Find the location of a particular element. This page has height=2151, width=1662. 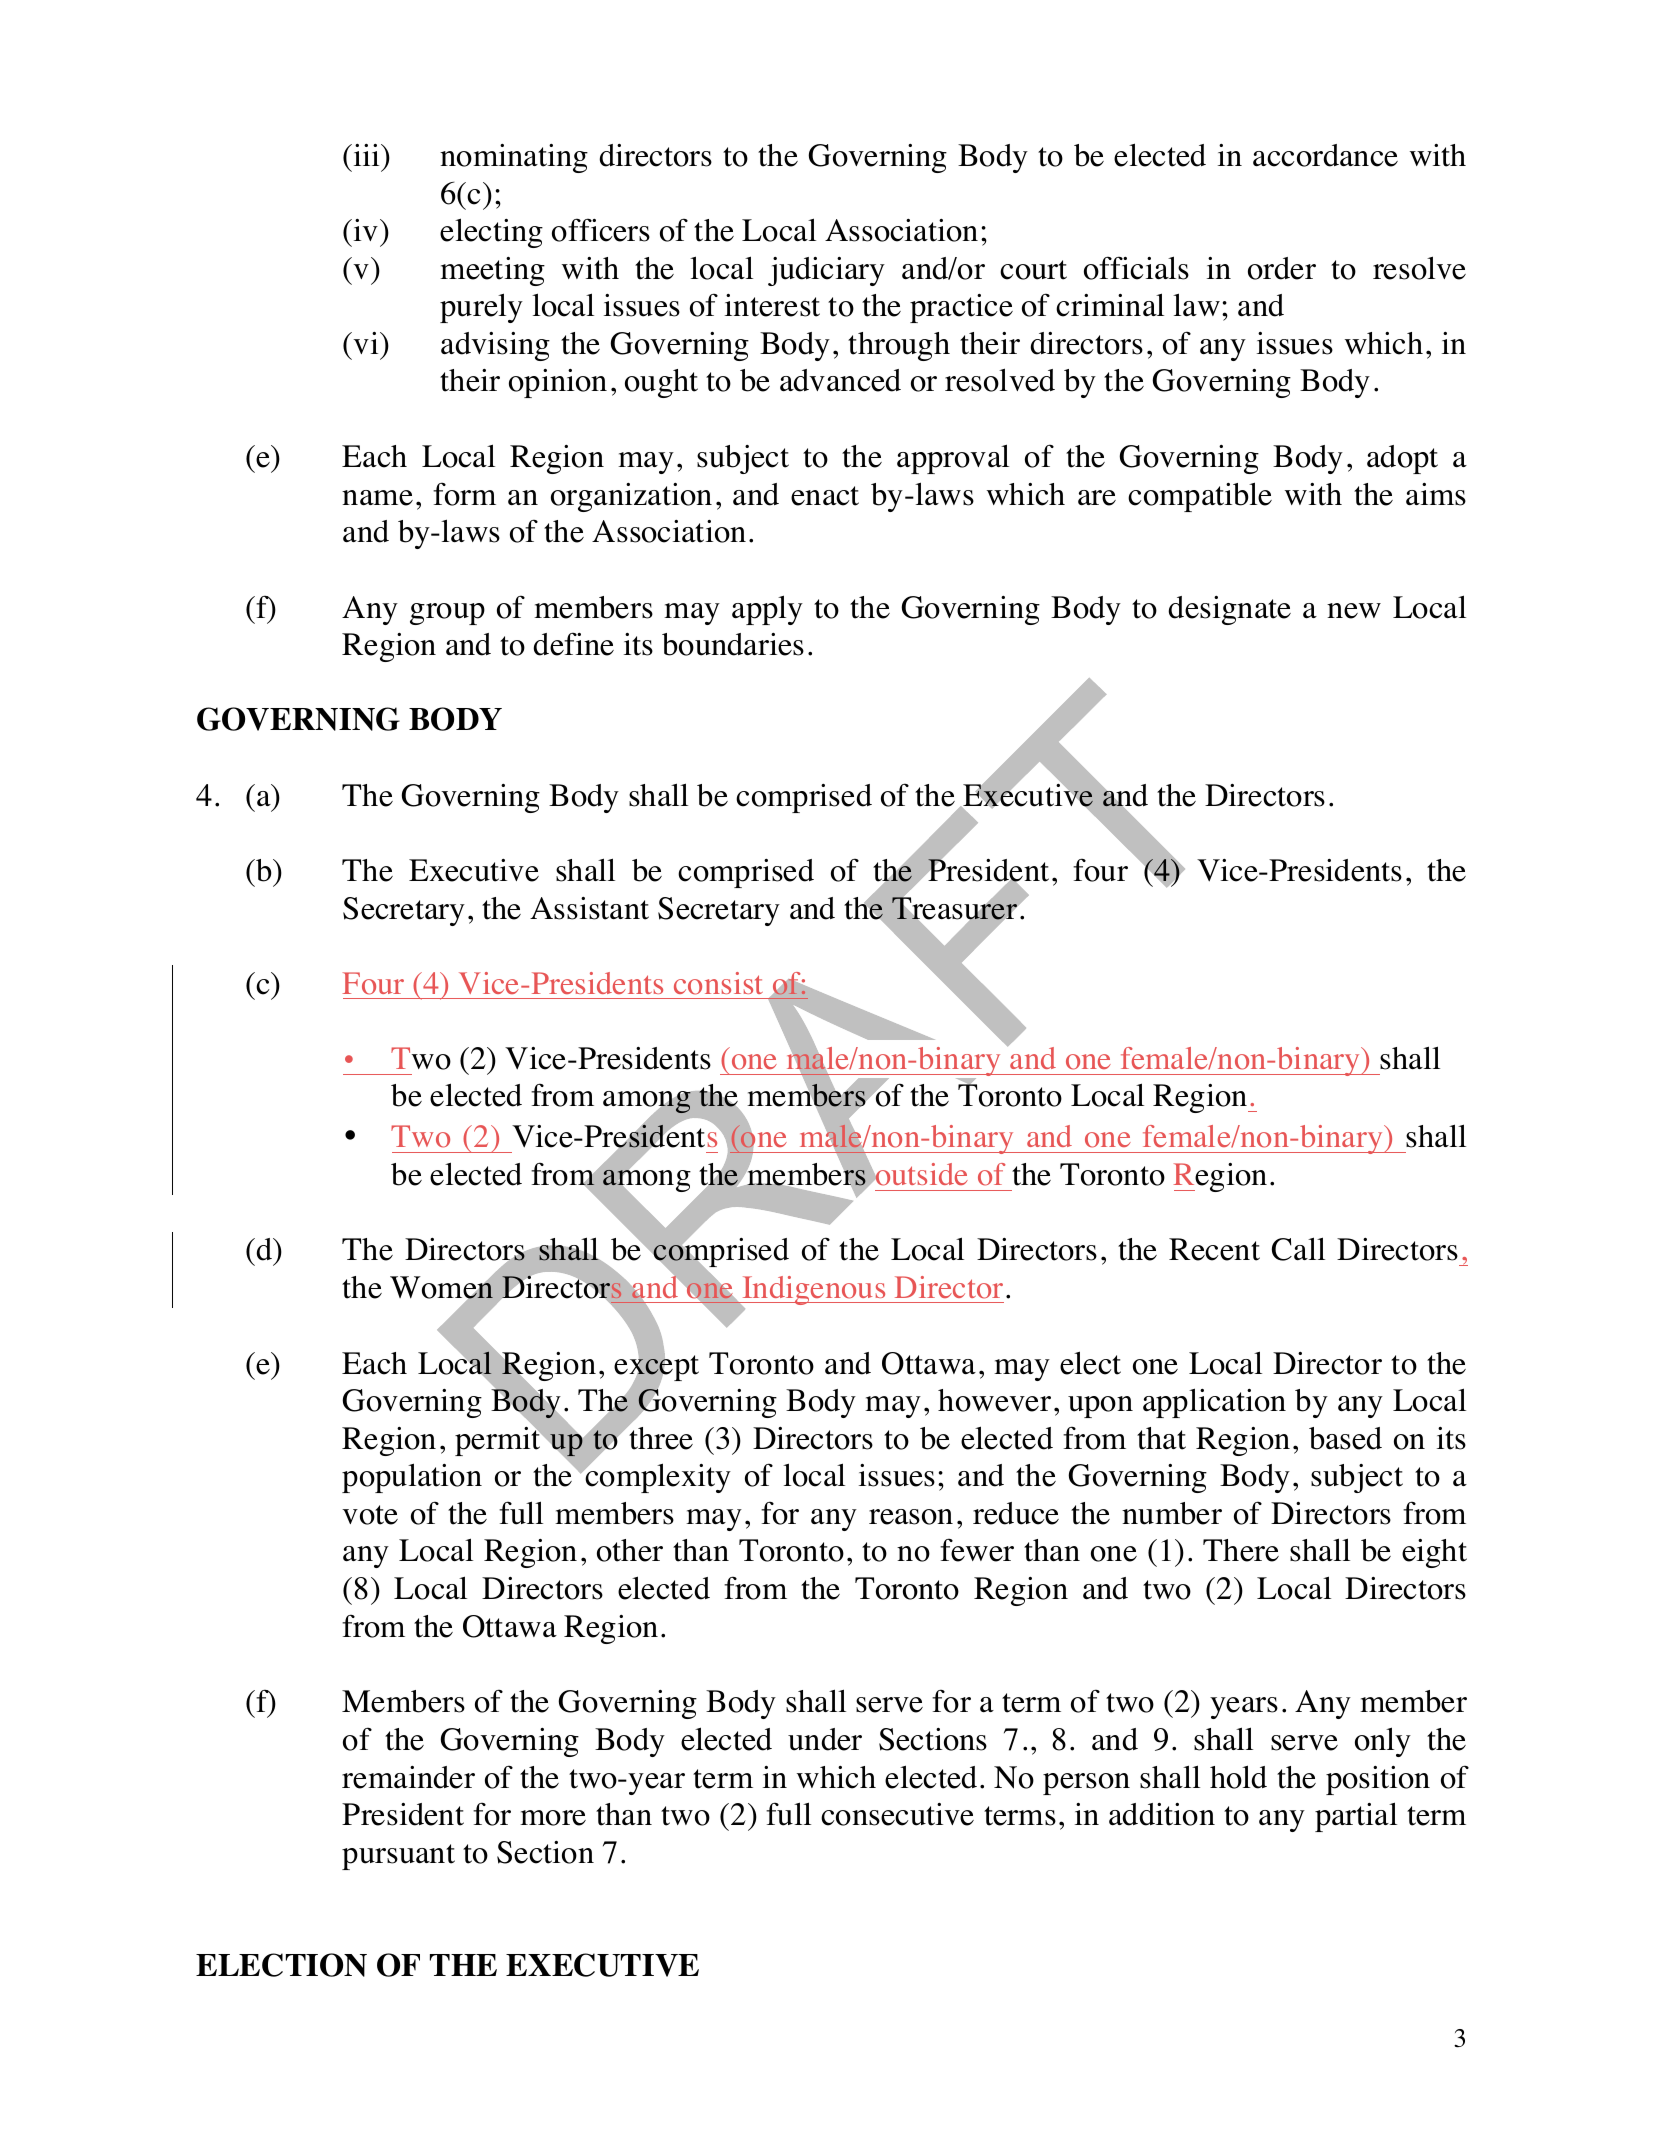

accordance is located at coordinates (1325, 155).
